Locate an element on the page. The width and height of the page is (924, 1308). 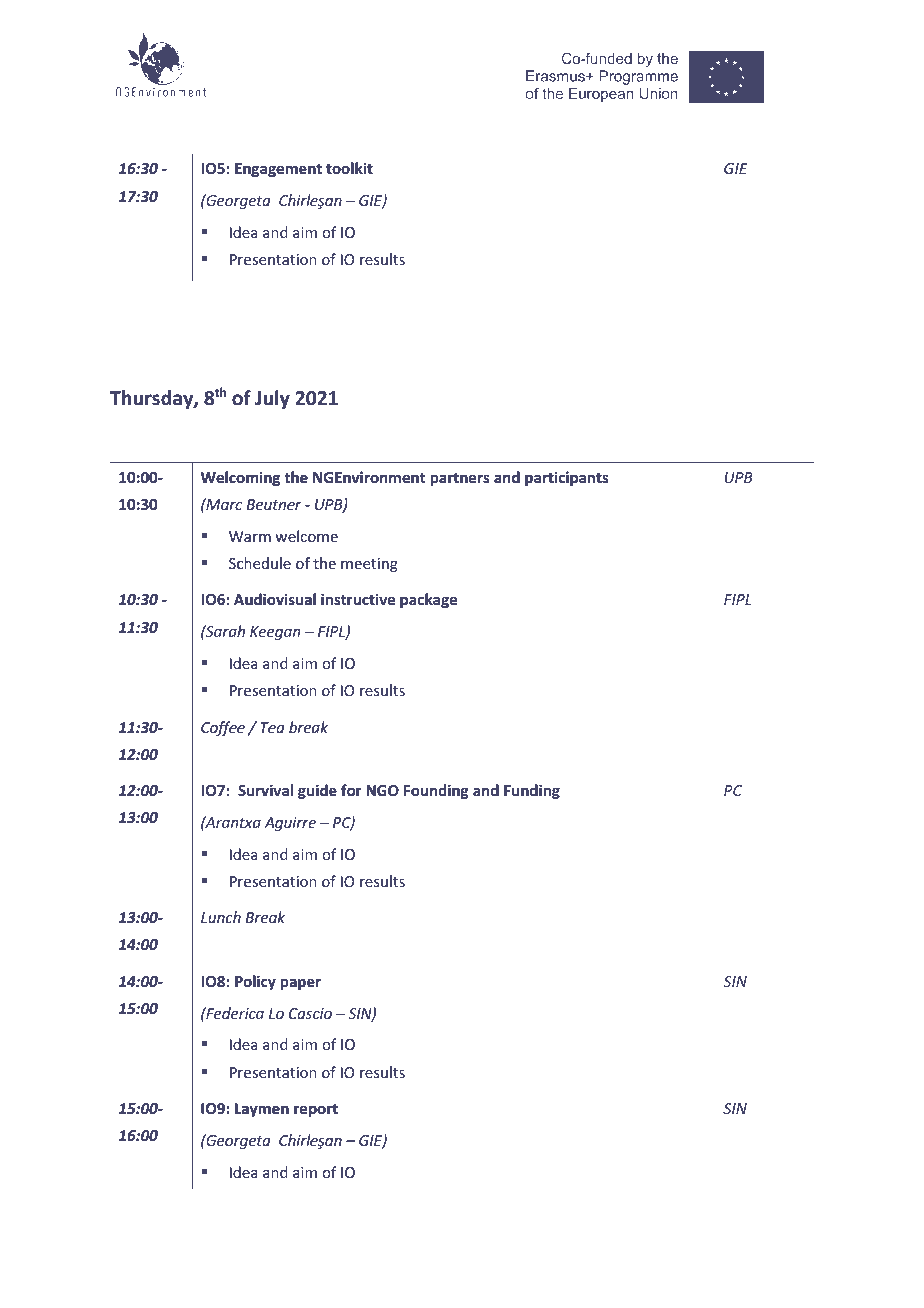
instructive is located at coordinates (358, 599).
